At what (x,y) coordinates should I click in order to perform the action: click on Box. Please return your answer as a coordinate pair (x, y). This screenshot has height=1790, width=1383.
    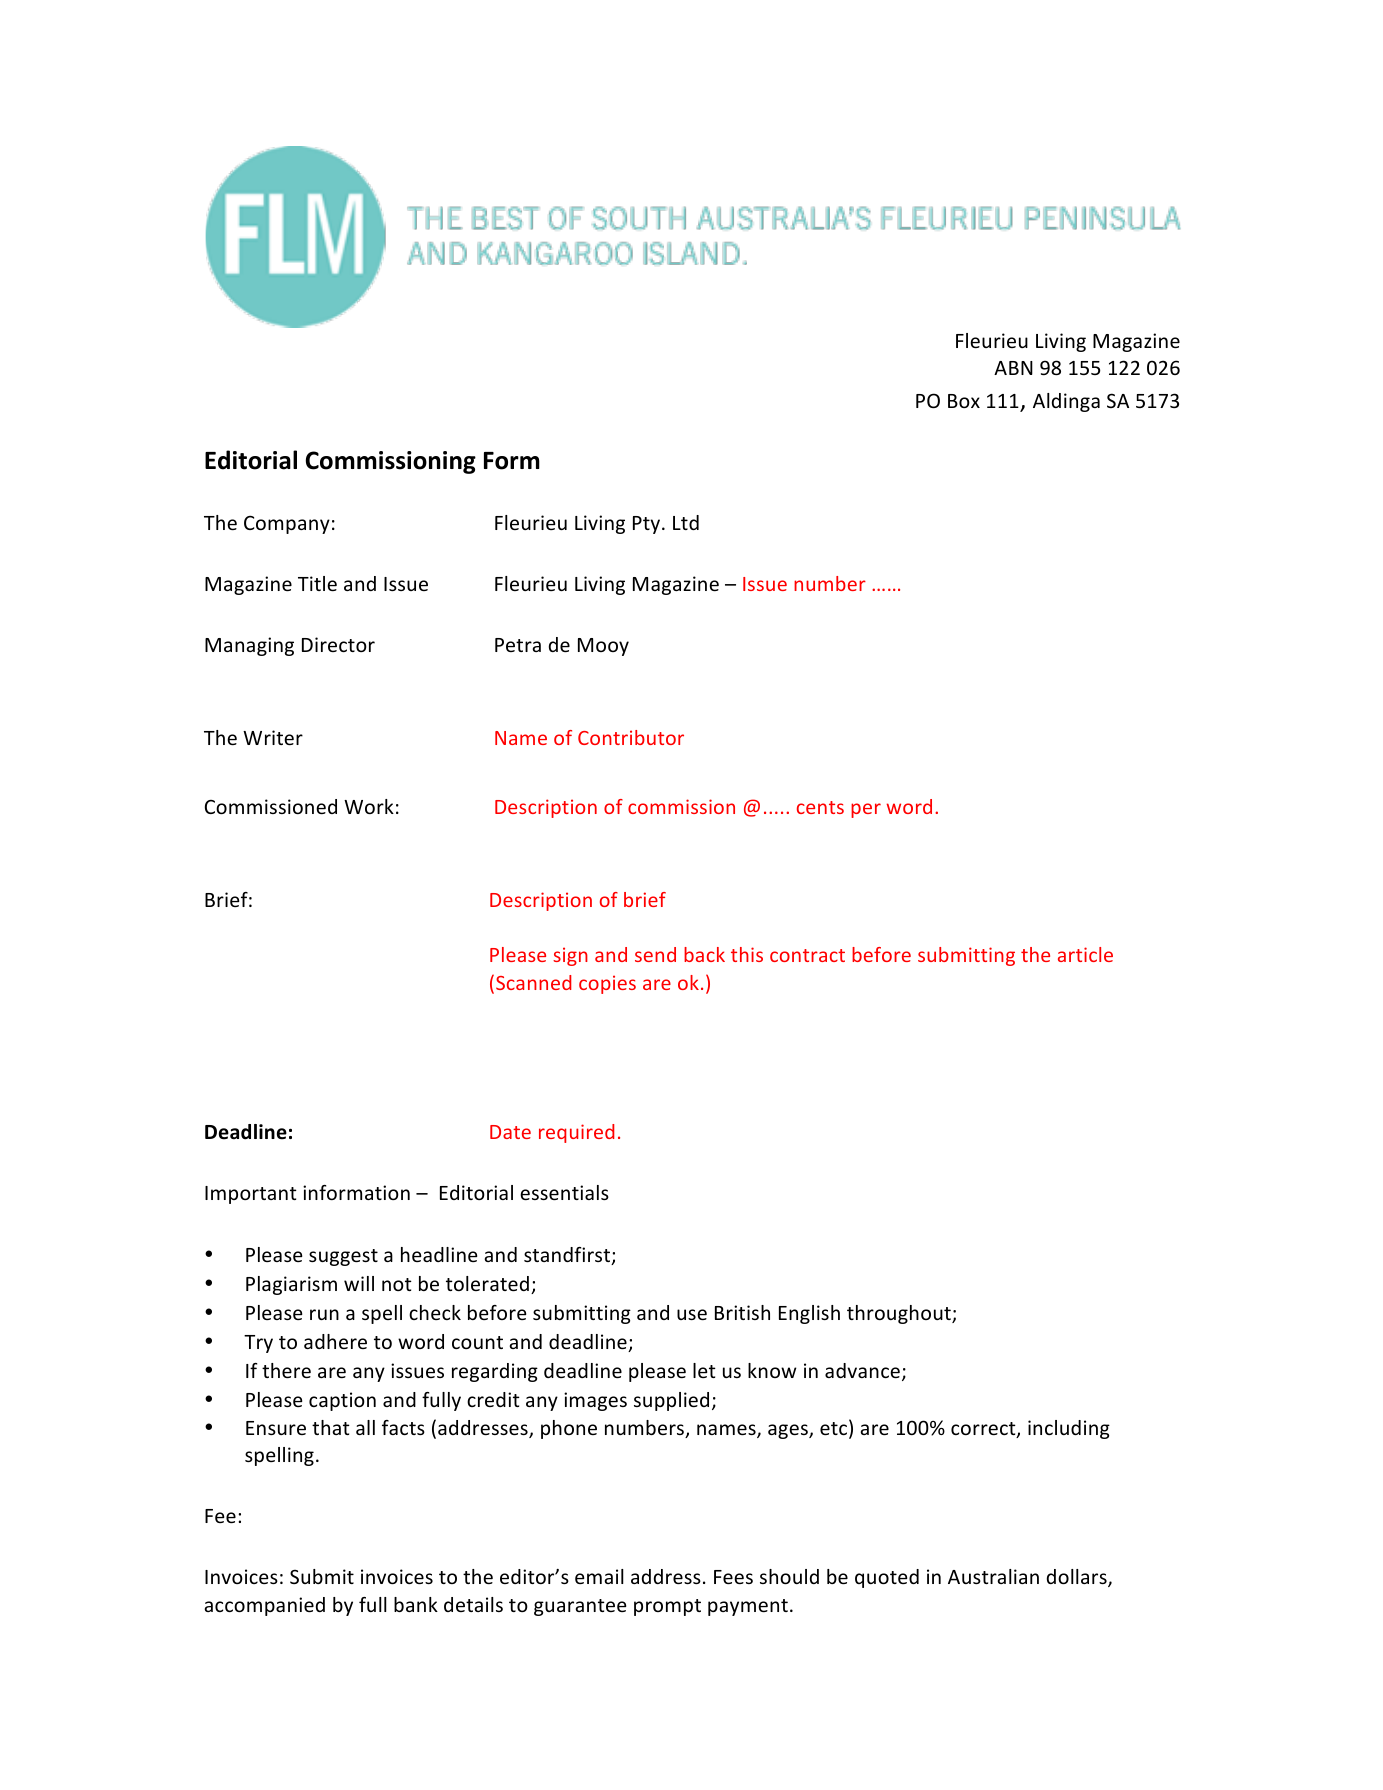
    Looking at the image, I should click on (964, 401).
